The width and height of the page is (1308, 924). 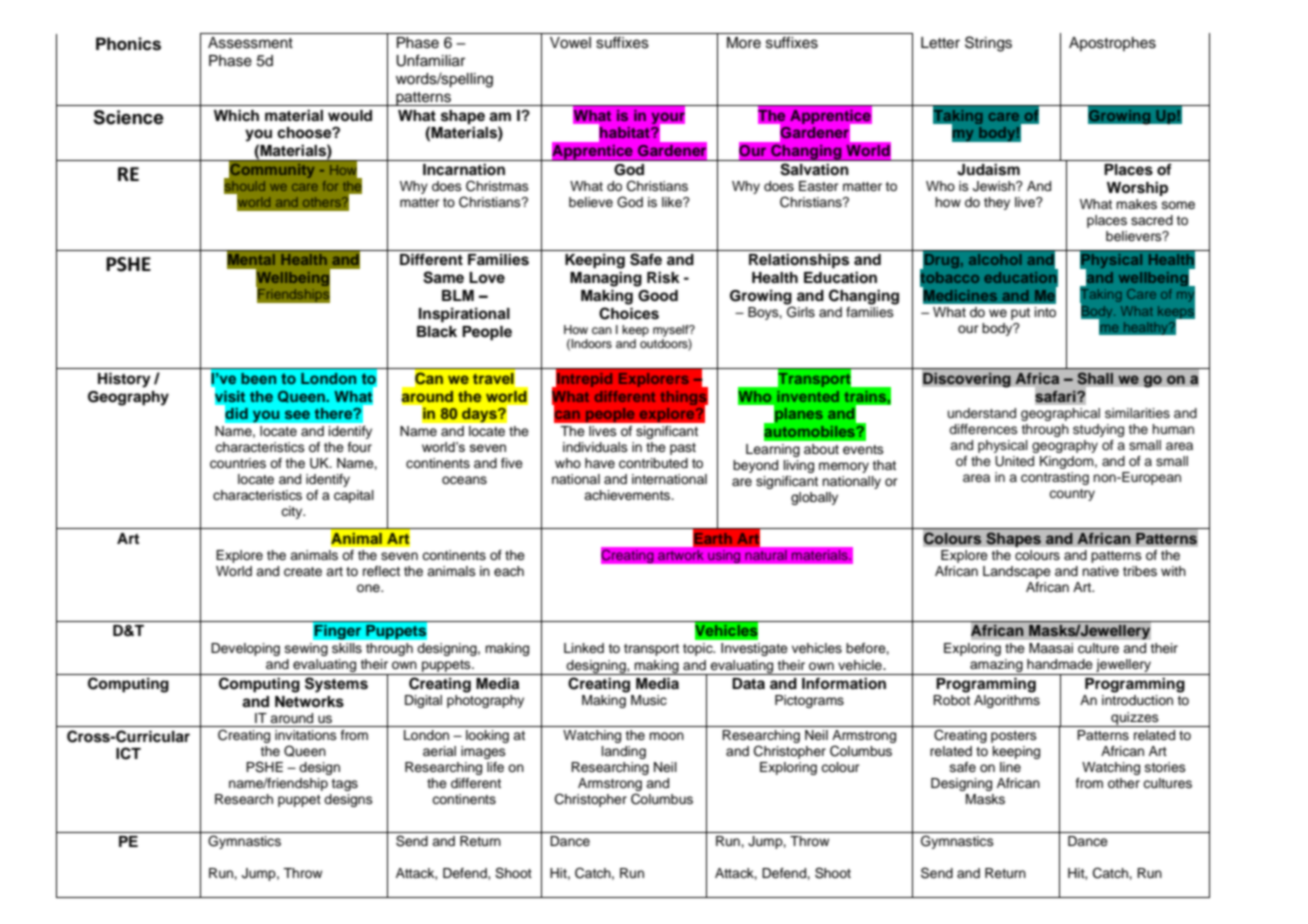 What do you see at coordinates (250, 43) in the page?
I see `Assessment` at bounding box center [250, 43].
